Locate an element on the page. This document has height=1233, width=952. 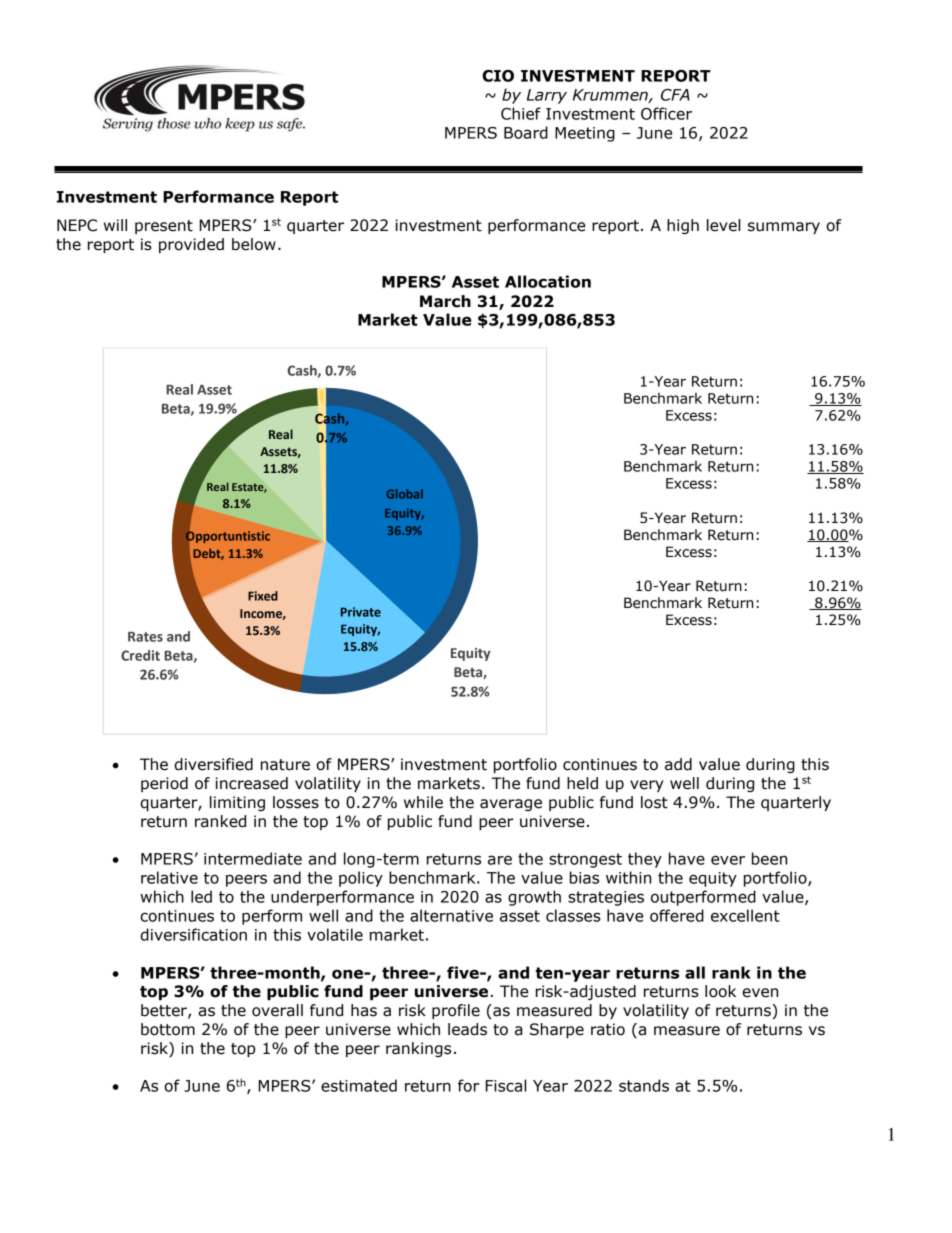
leads is located at coordinates (467, 1029).
